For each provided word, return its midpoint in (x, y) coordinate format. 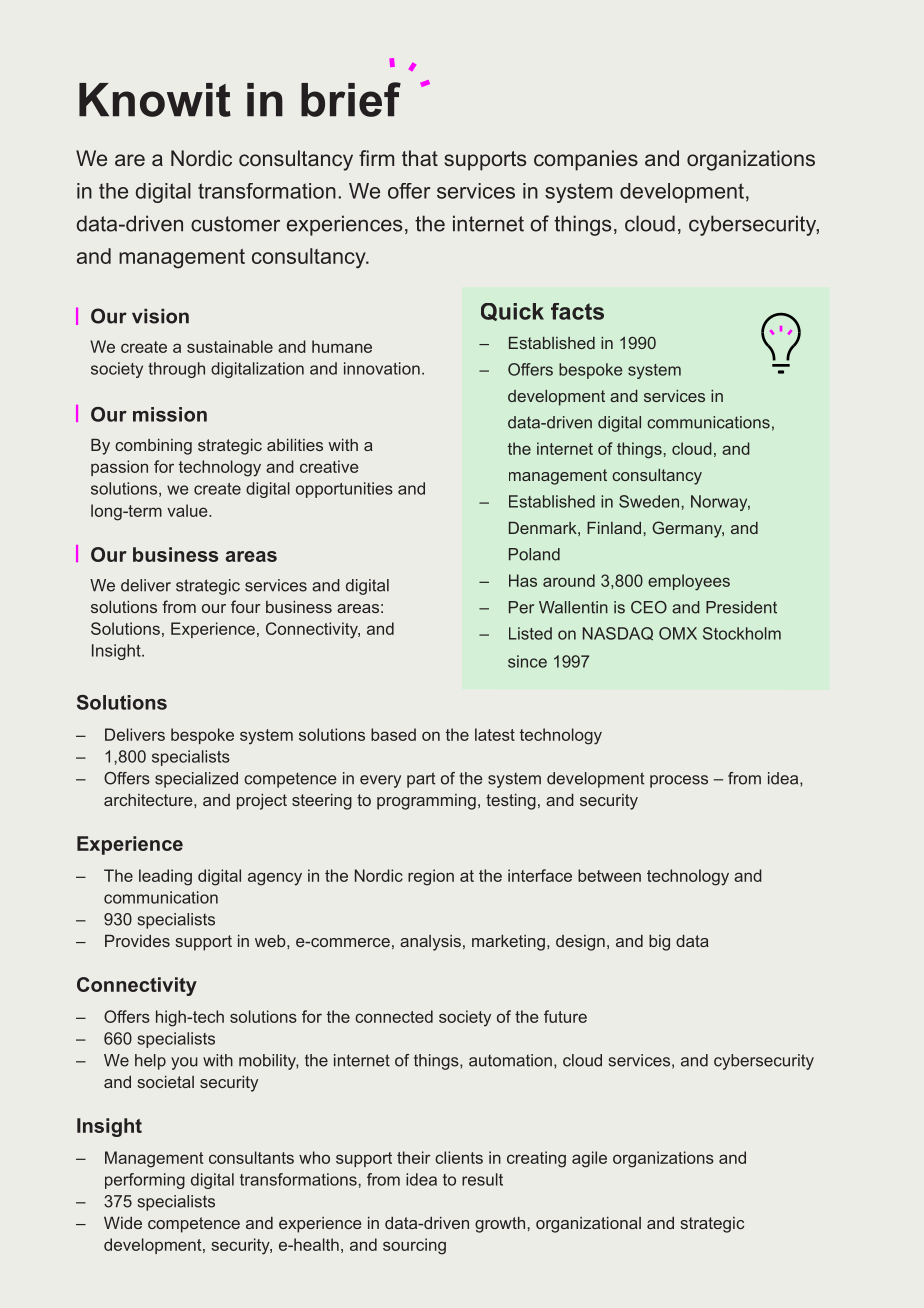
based (393, 734)
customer (235, 224)
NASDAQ (618, 633)
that (420, 158)
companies (586, 160)
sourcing (414, 1246)
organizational (588, 1225)
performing (145, 1181)
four (245, 606)
